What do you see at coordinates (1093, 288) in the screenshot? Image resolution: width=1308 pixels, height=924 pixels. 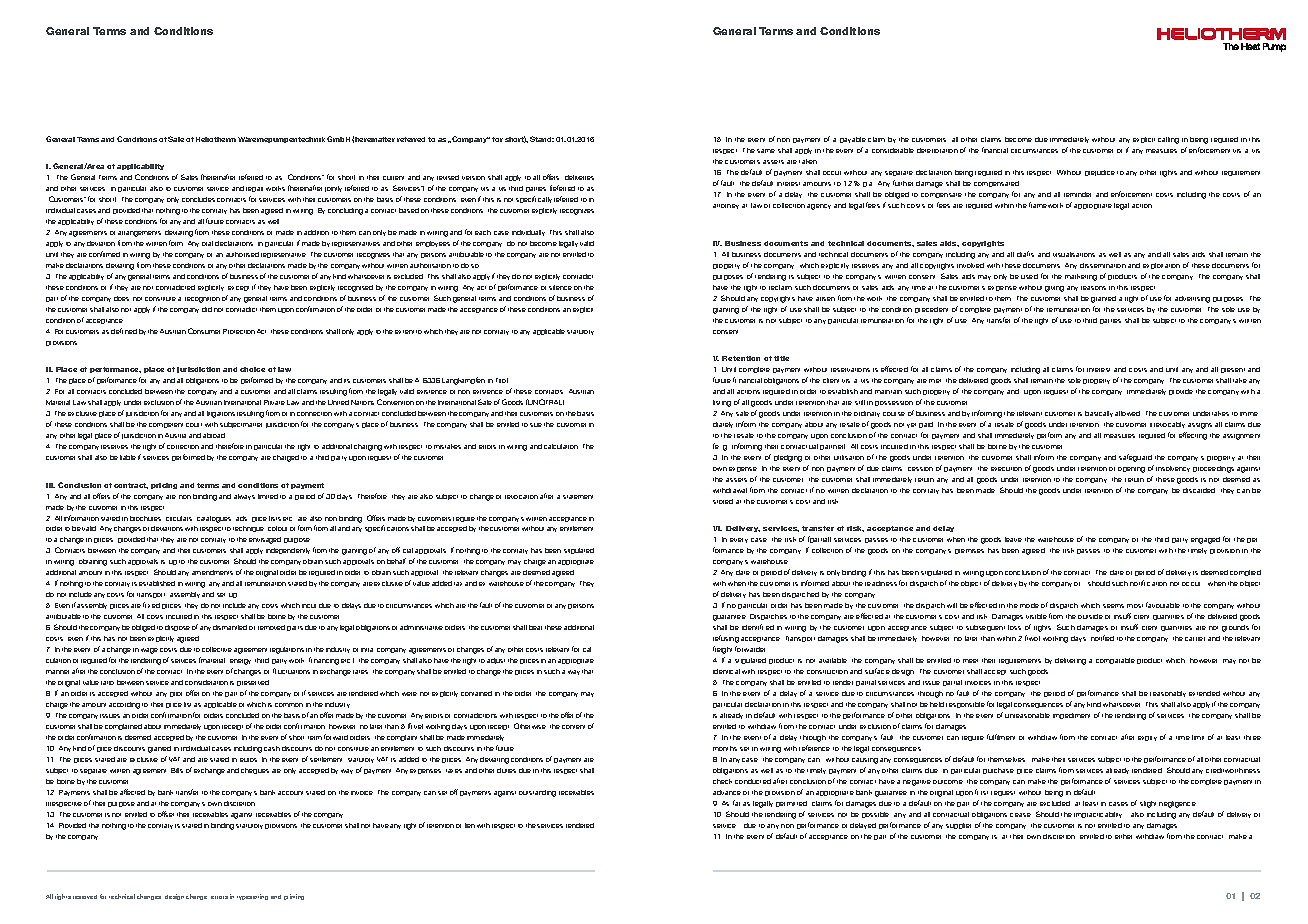 I see `reasons` at bounding box center [1093, 288].
